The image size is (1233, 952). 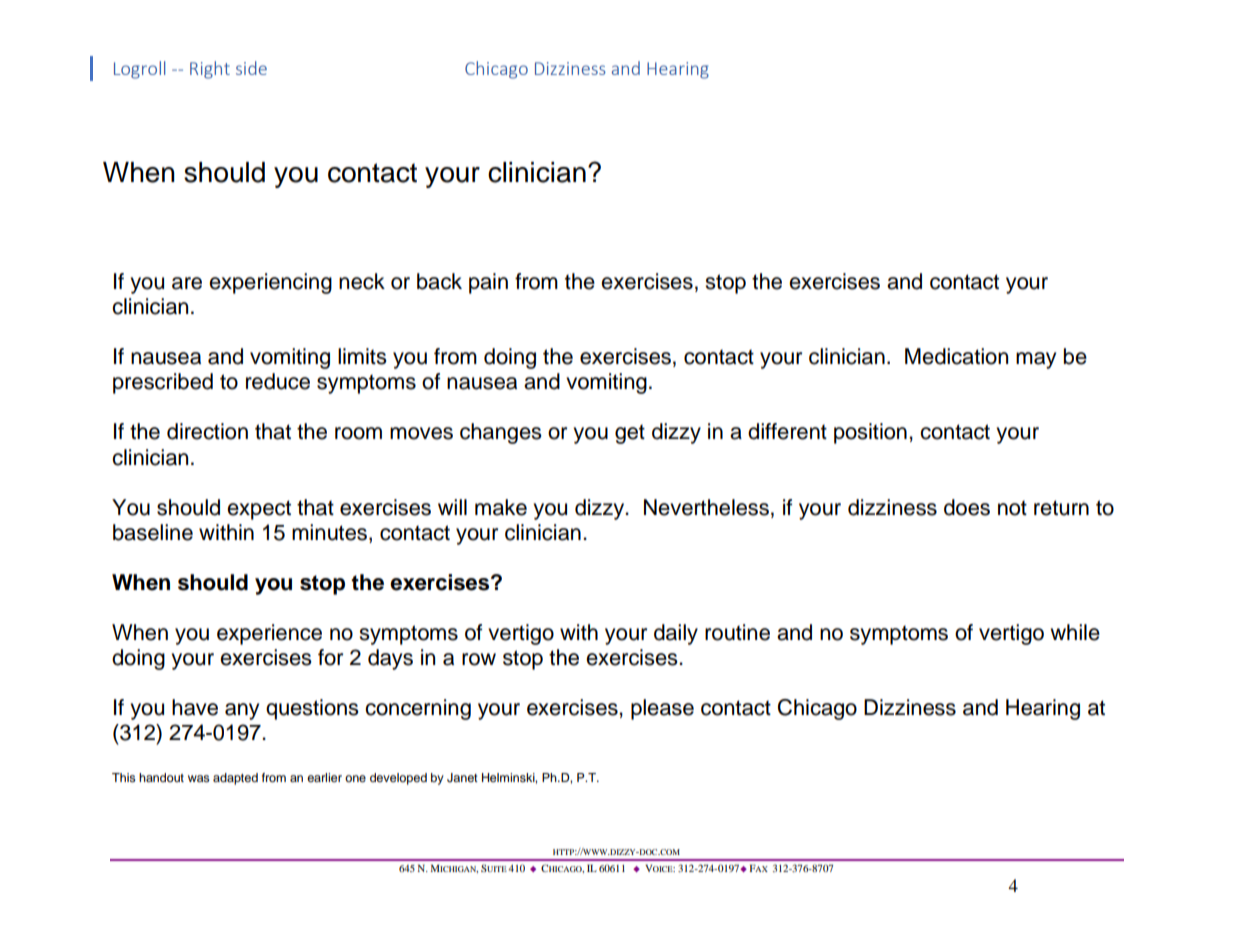 I want to click on Medication, so click(x=956, y=356).
